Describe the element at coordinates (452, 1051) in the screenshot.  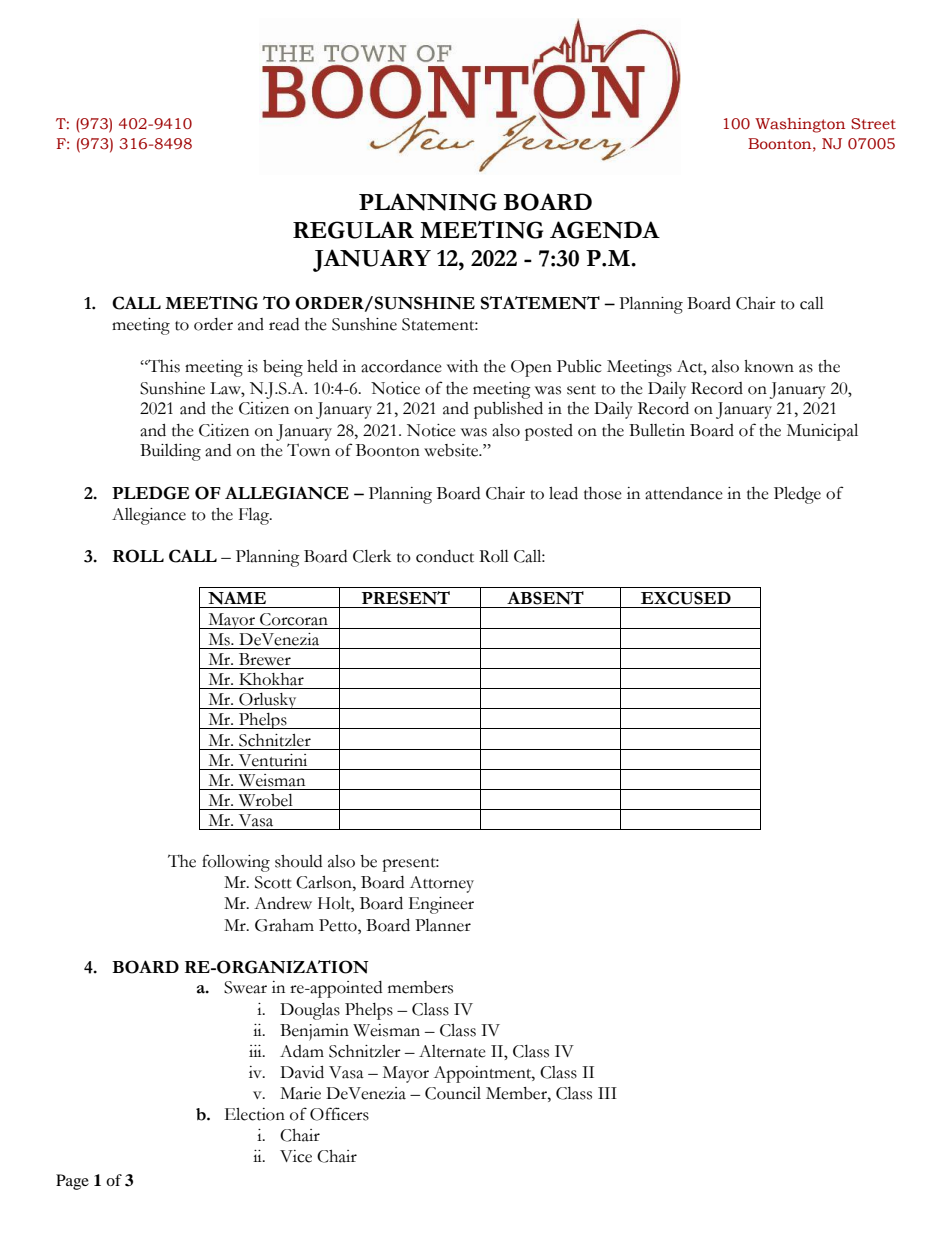
I see `Alternate` at that location.
